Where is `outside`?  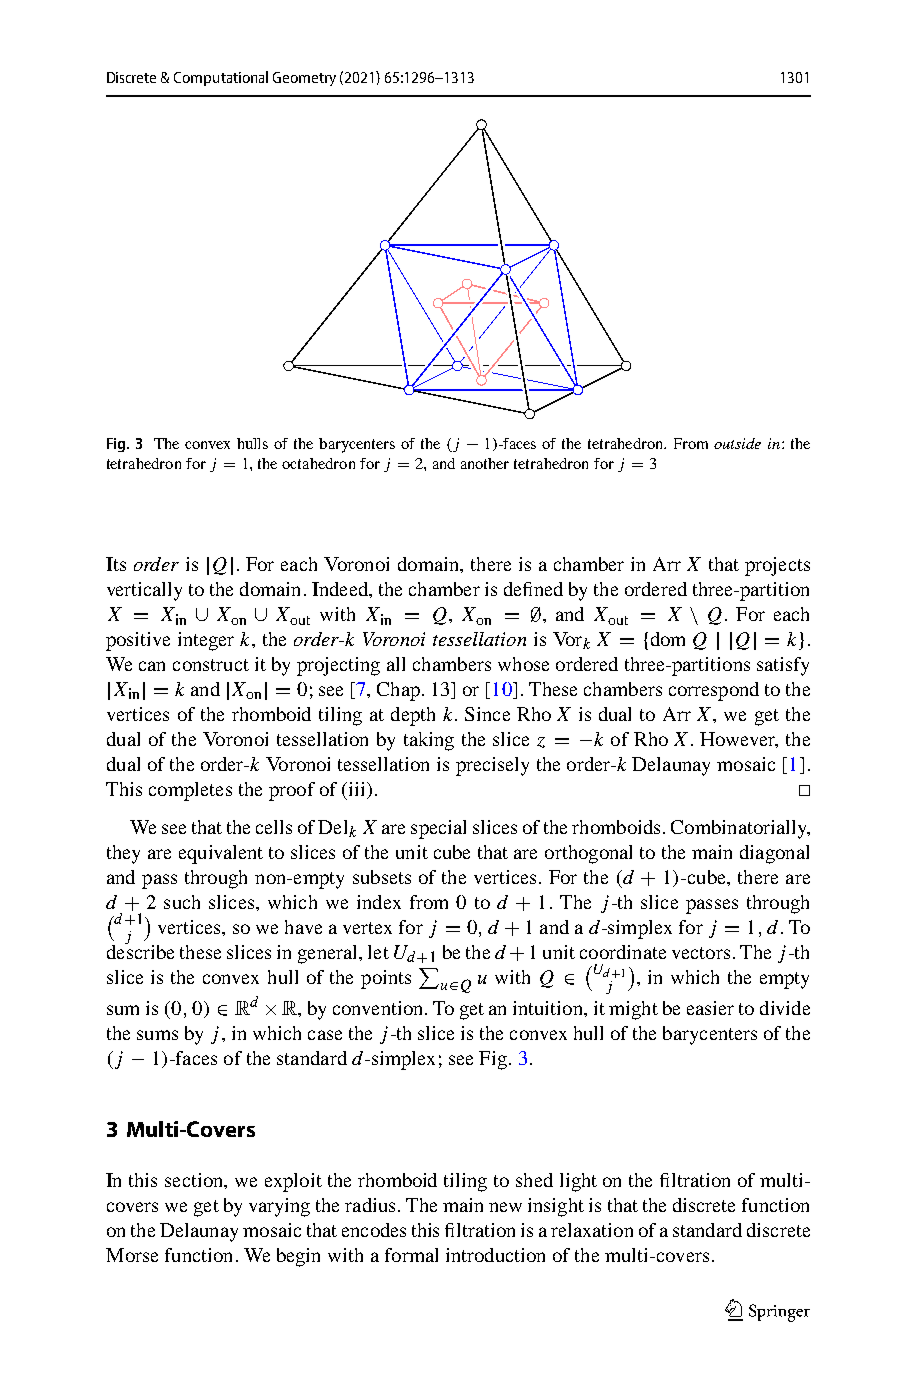
outside is located at coordinates (737, 443).
